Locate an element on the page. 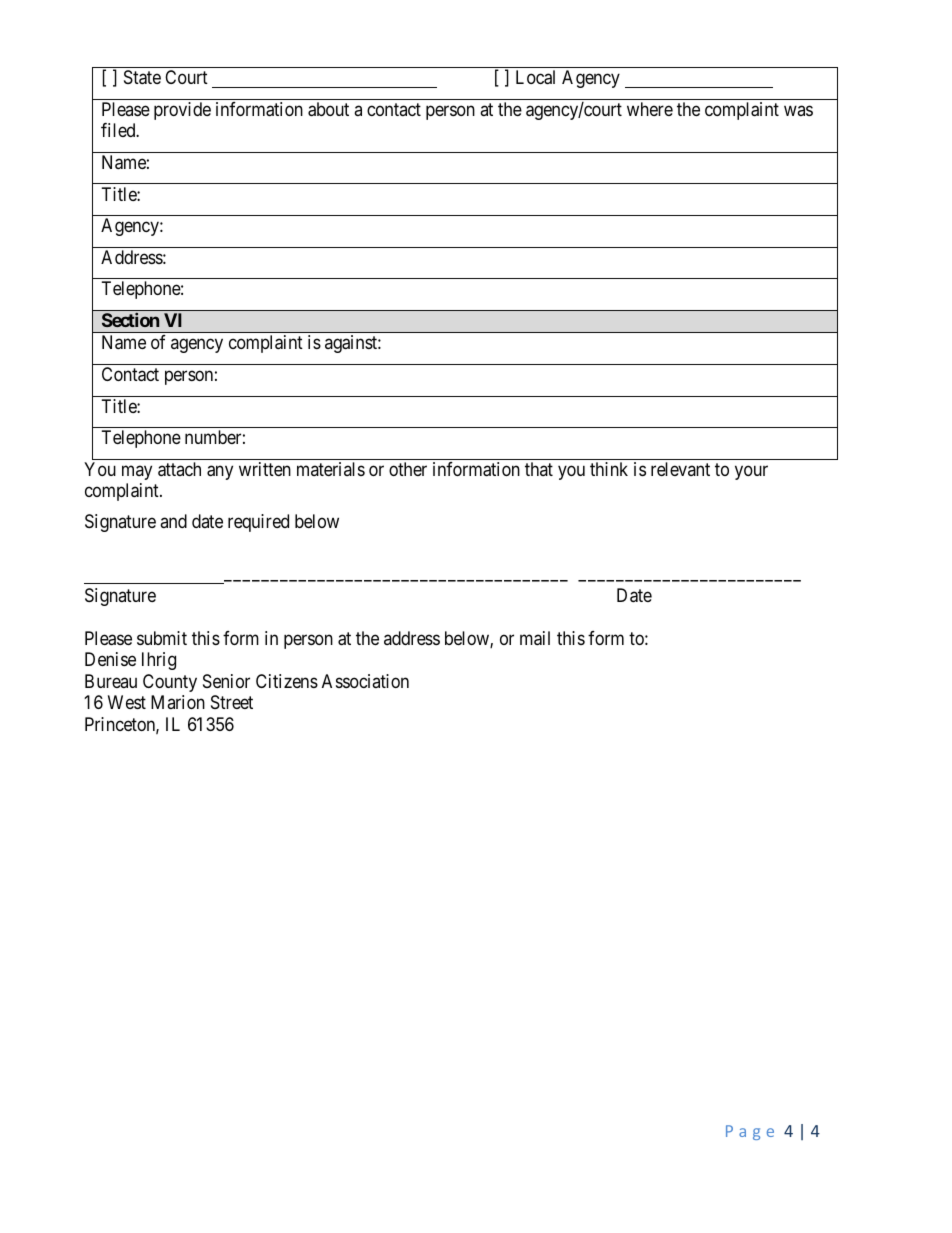 This document has width=952, height=1233. other is located at coordinates (408, 469).
